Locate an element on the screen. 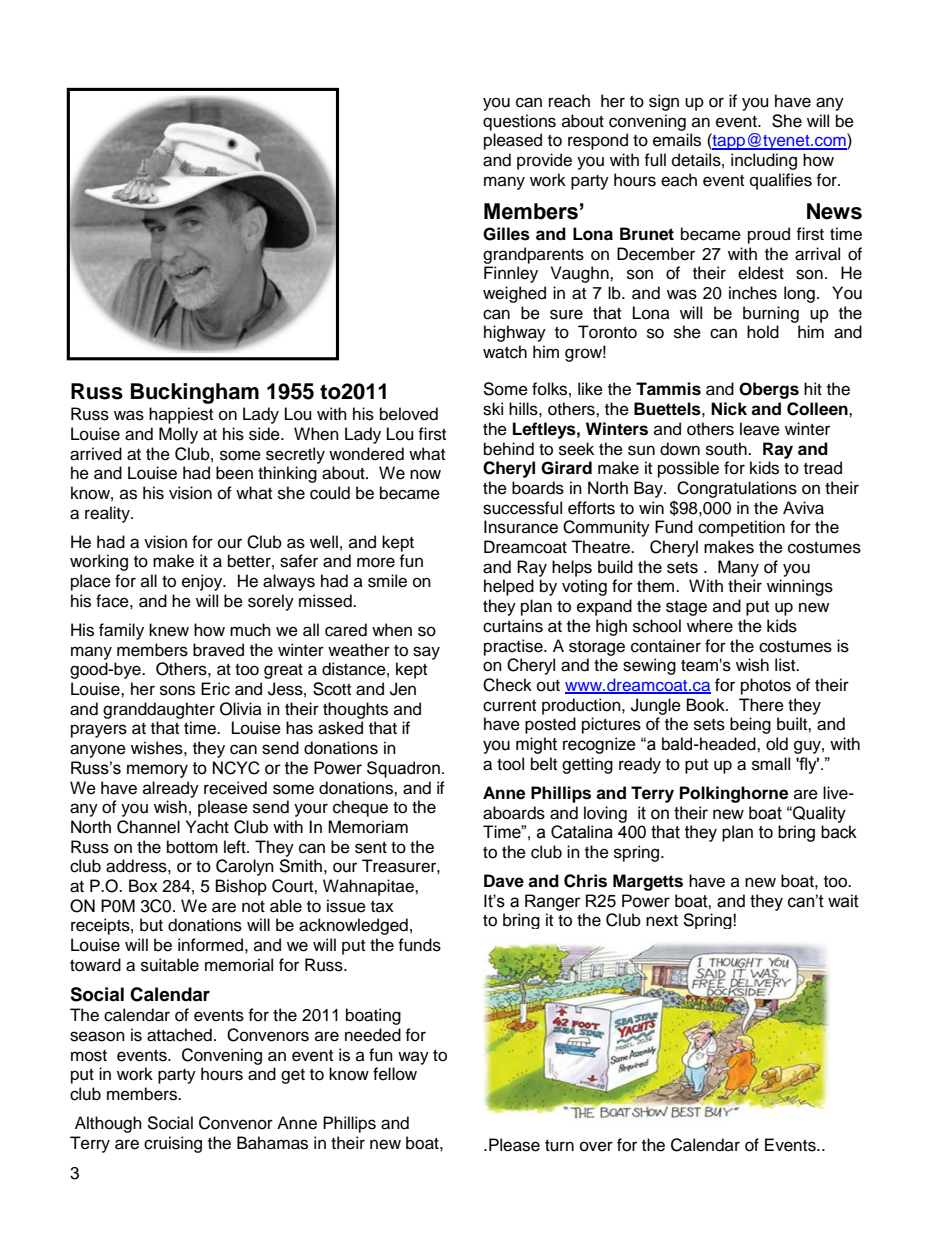 This screenshot has height=1233, width=952. Nick is located at coordinates (729, 409).
